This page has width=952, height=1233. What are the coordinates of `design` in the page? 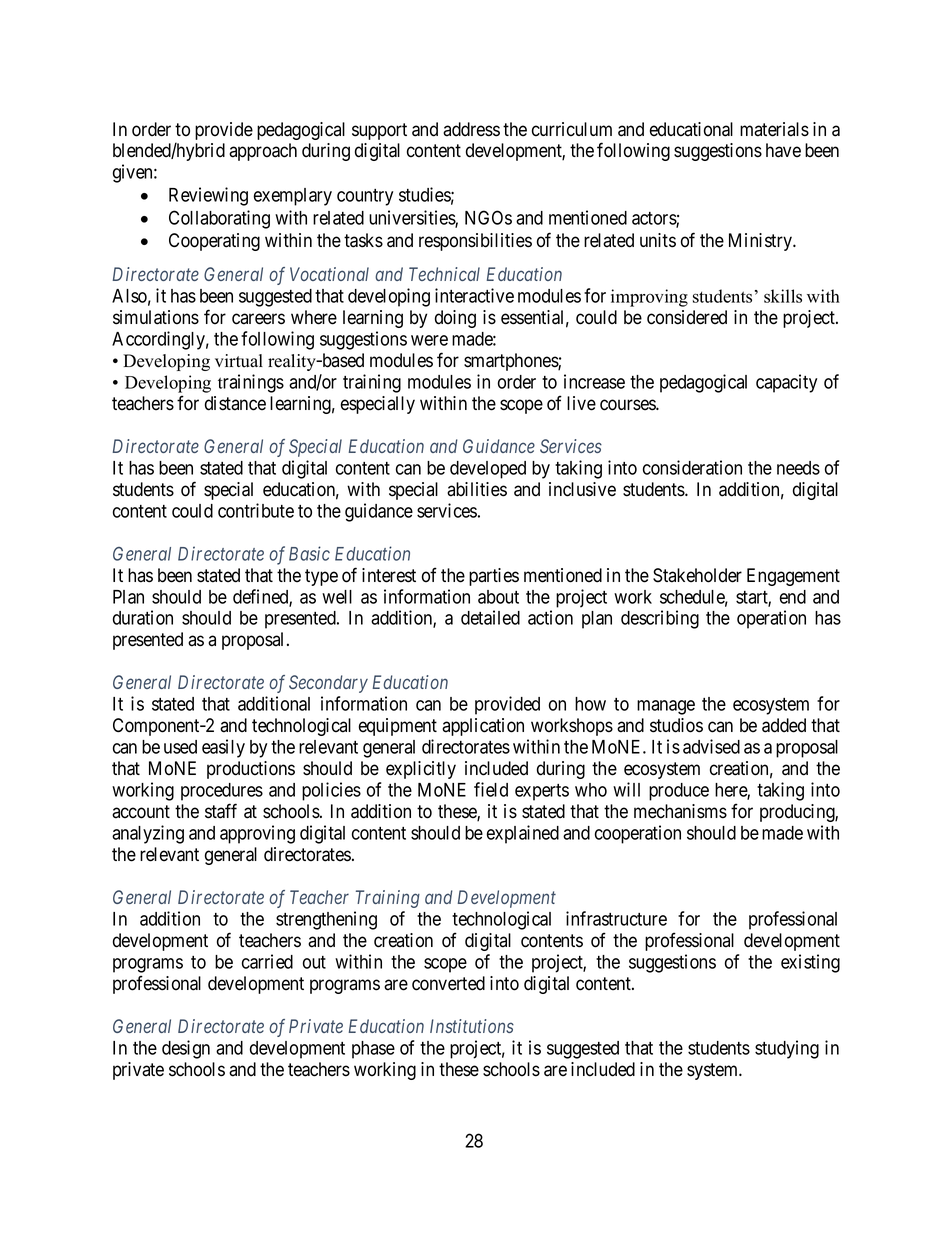 It's located at (186, 1049).
